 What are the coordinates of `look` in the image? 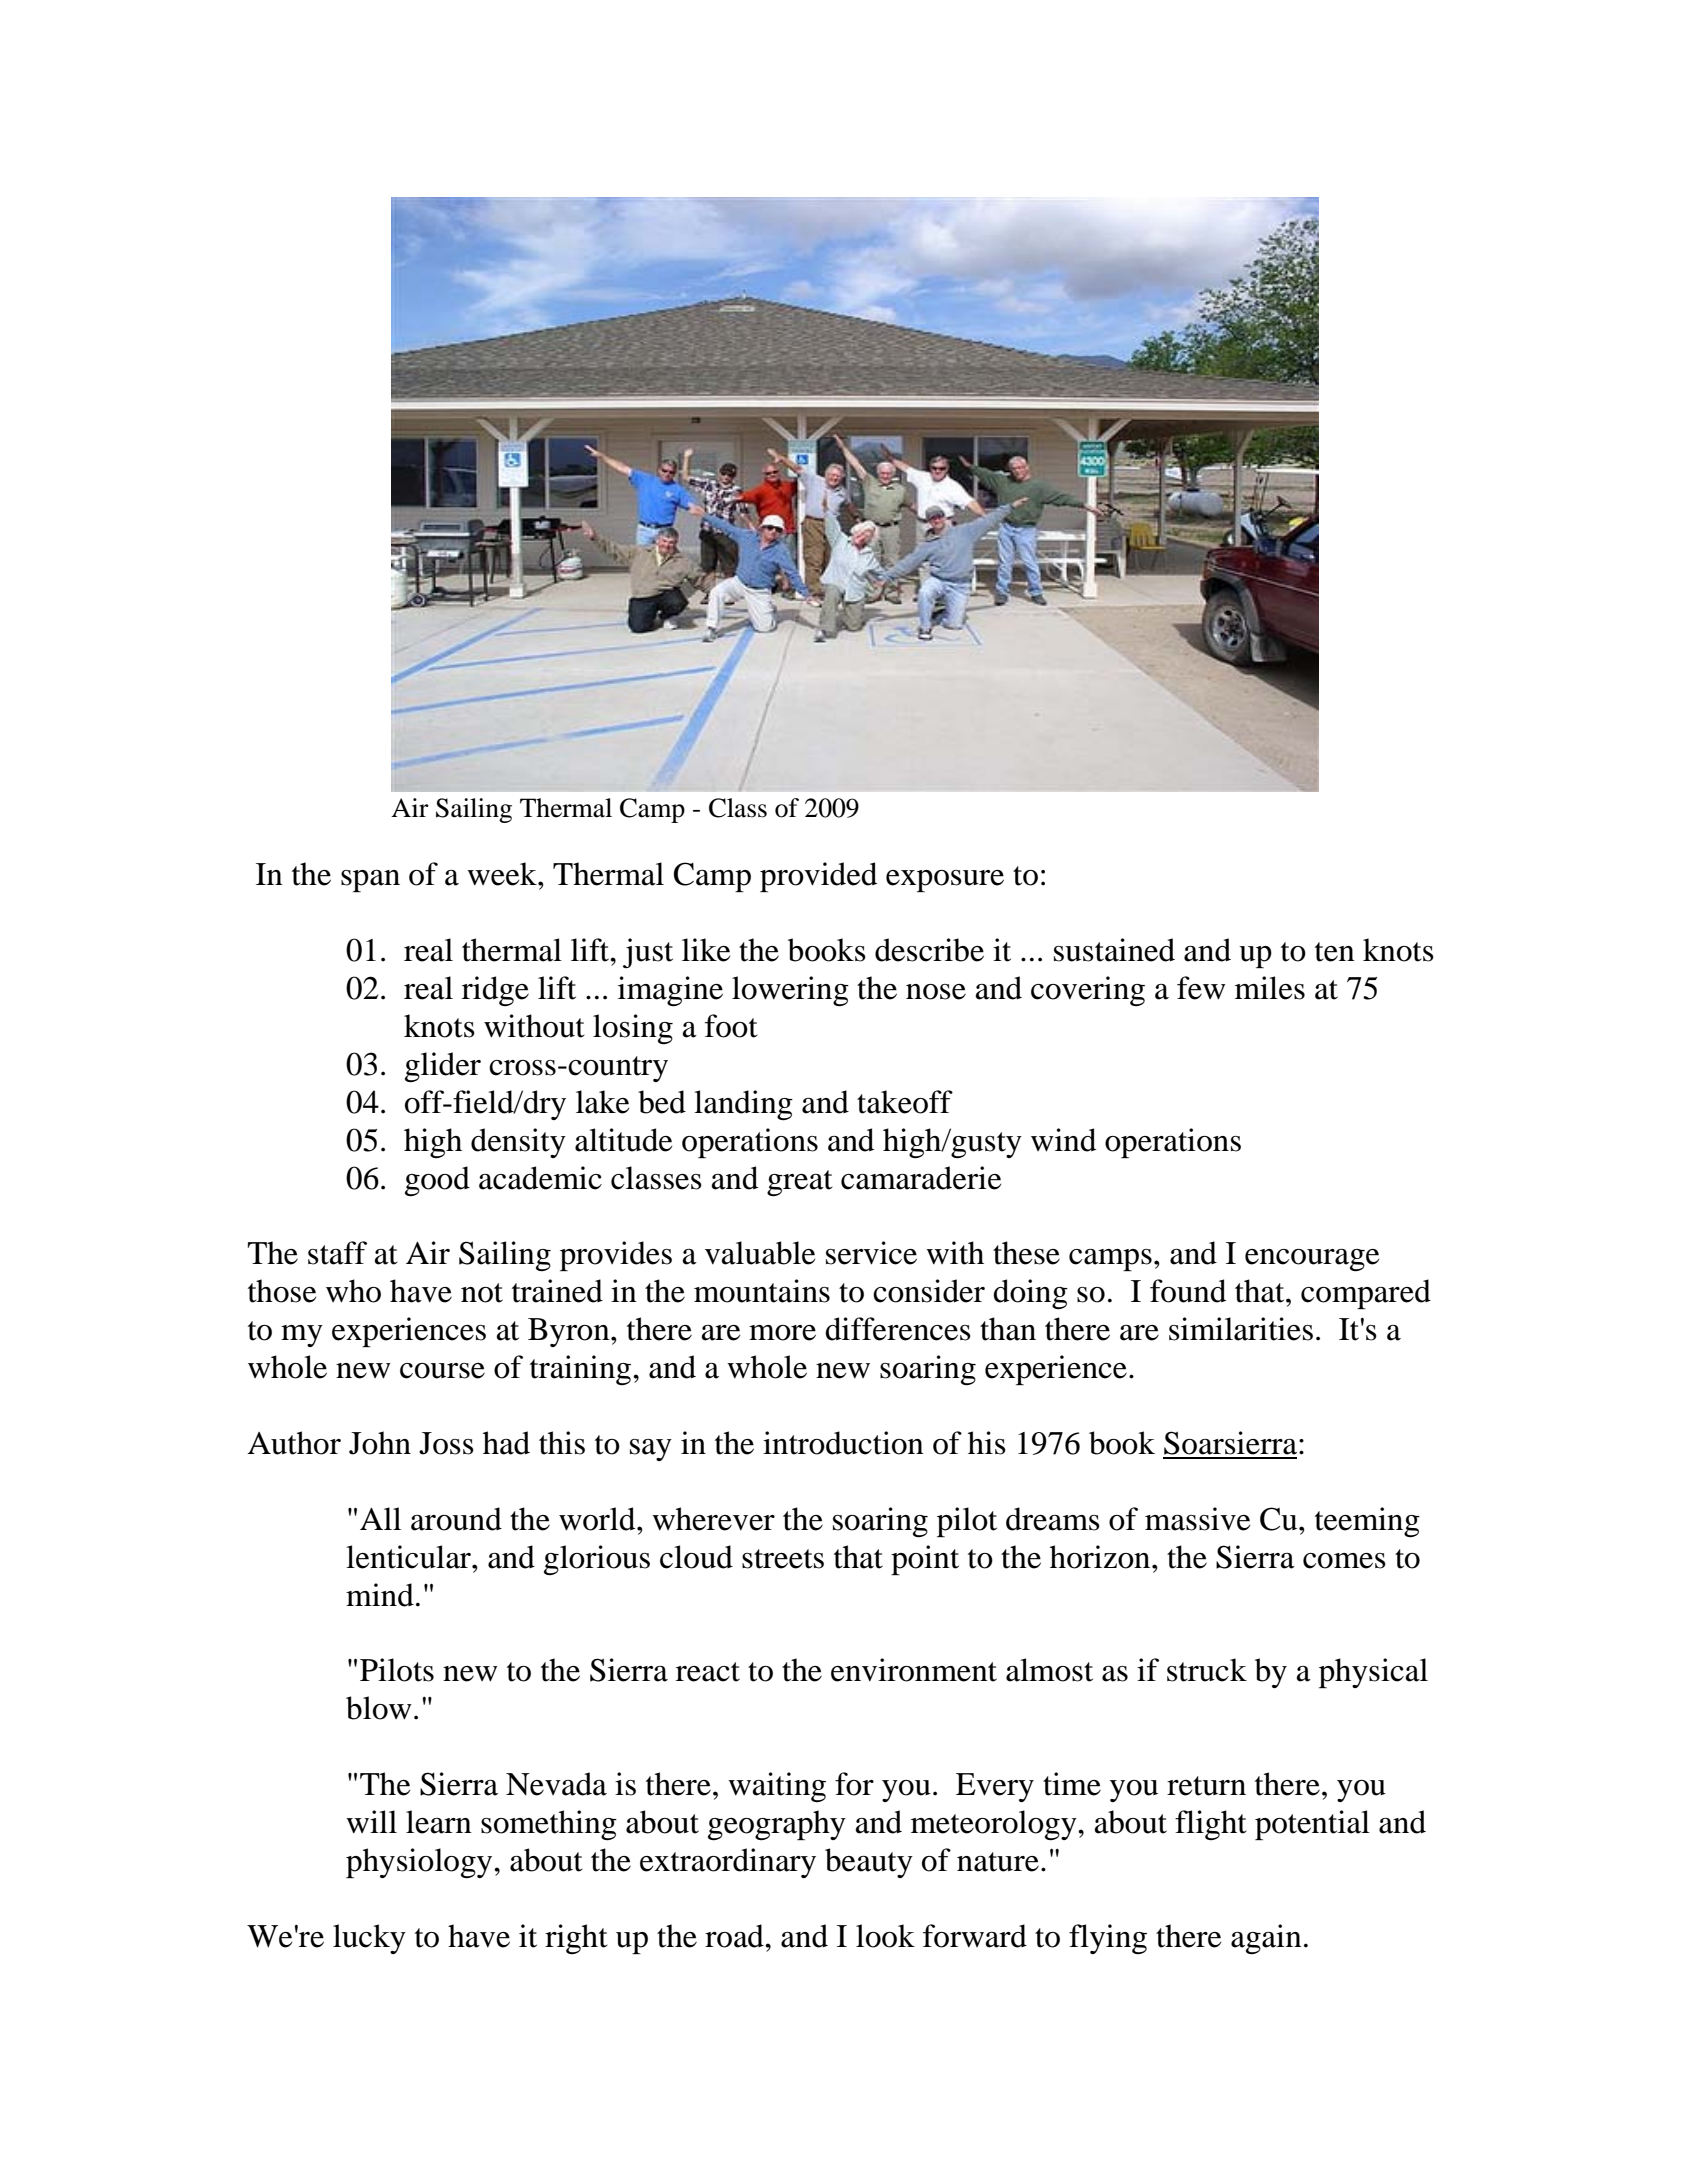 It's located at (885, 1936).
